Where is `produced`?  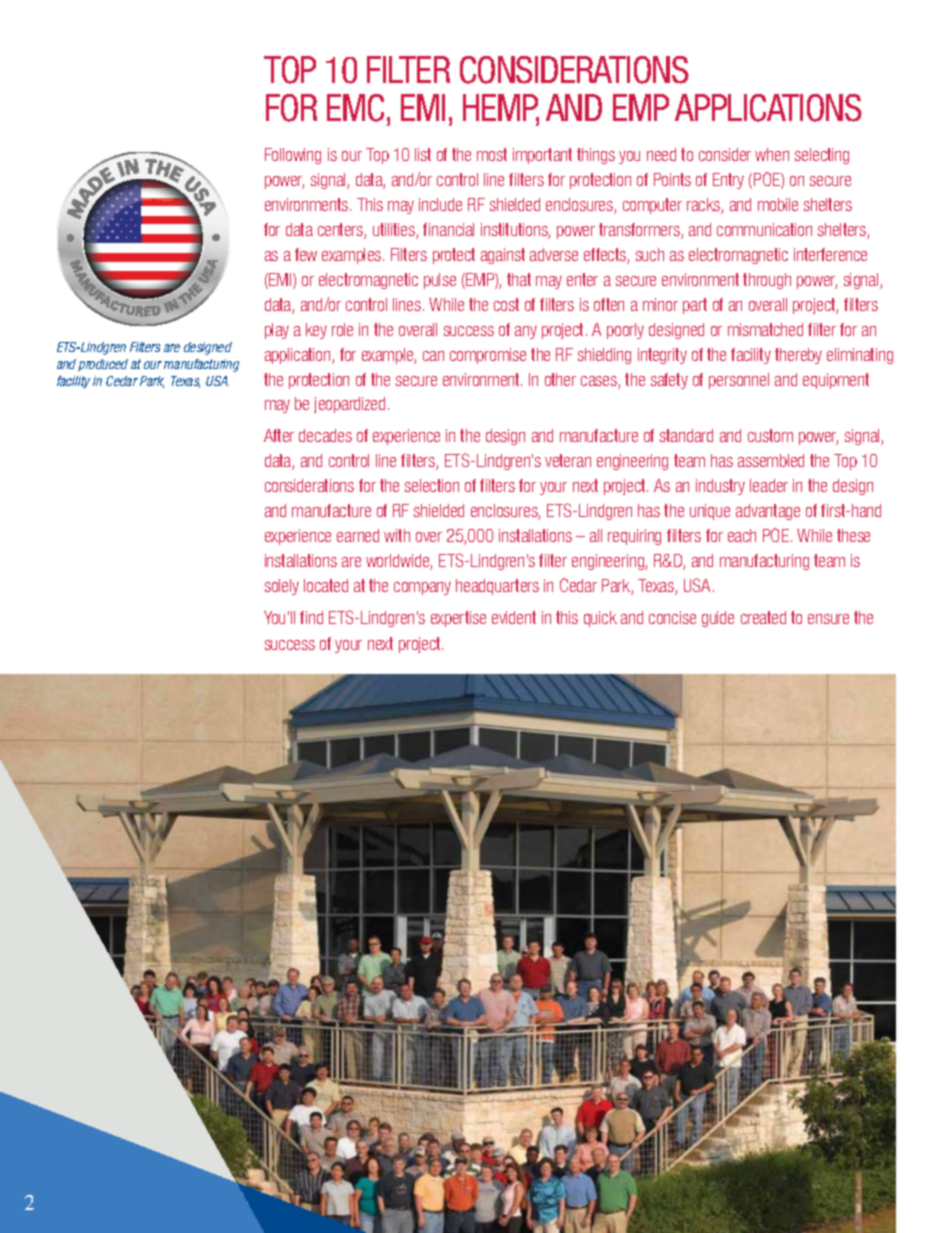 produced is located at coordinates (103, 365).
